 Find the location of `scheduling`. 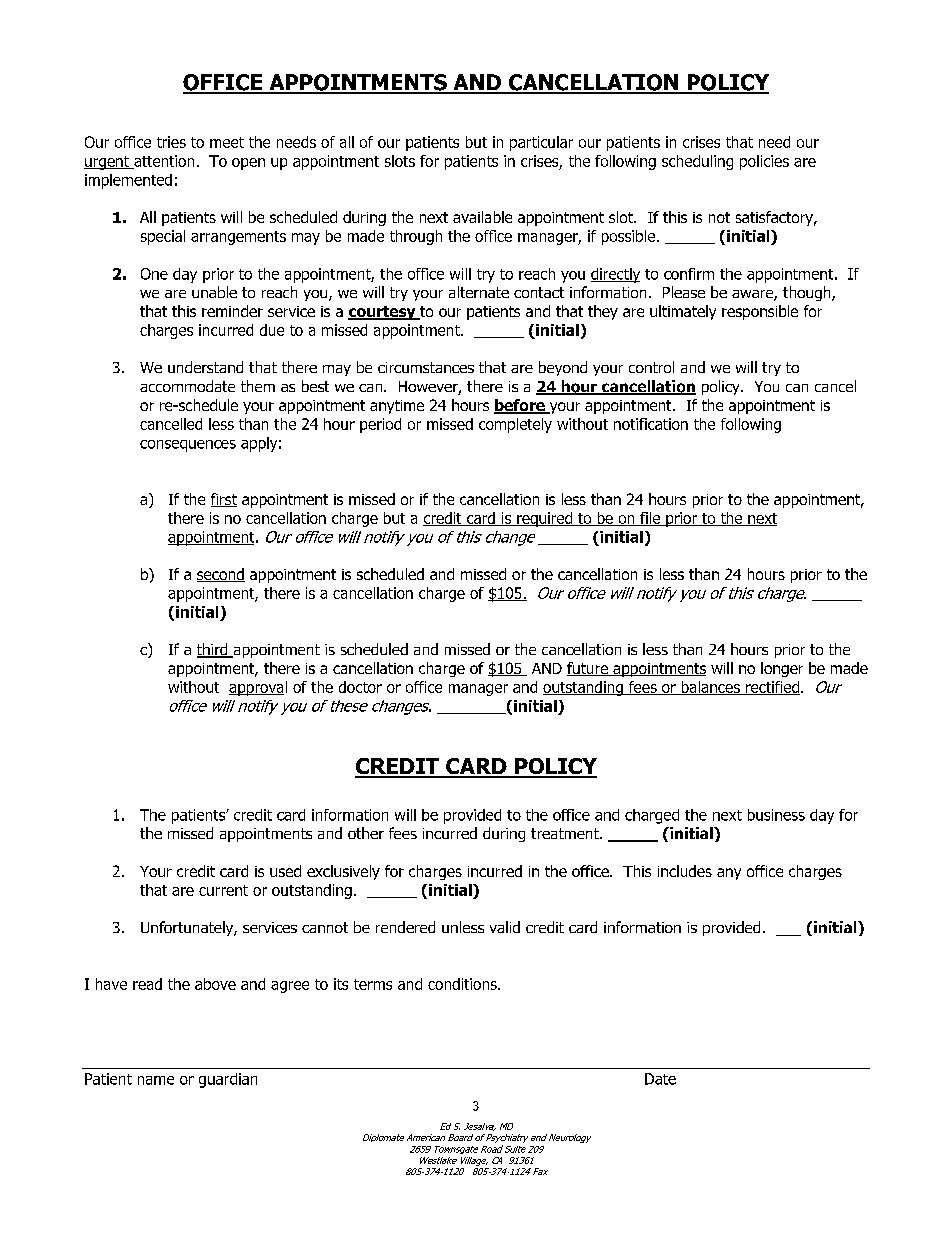

scheduling is located at coordinates (697, 162).
